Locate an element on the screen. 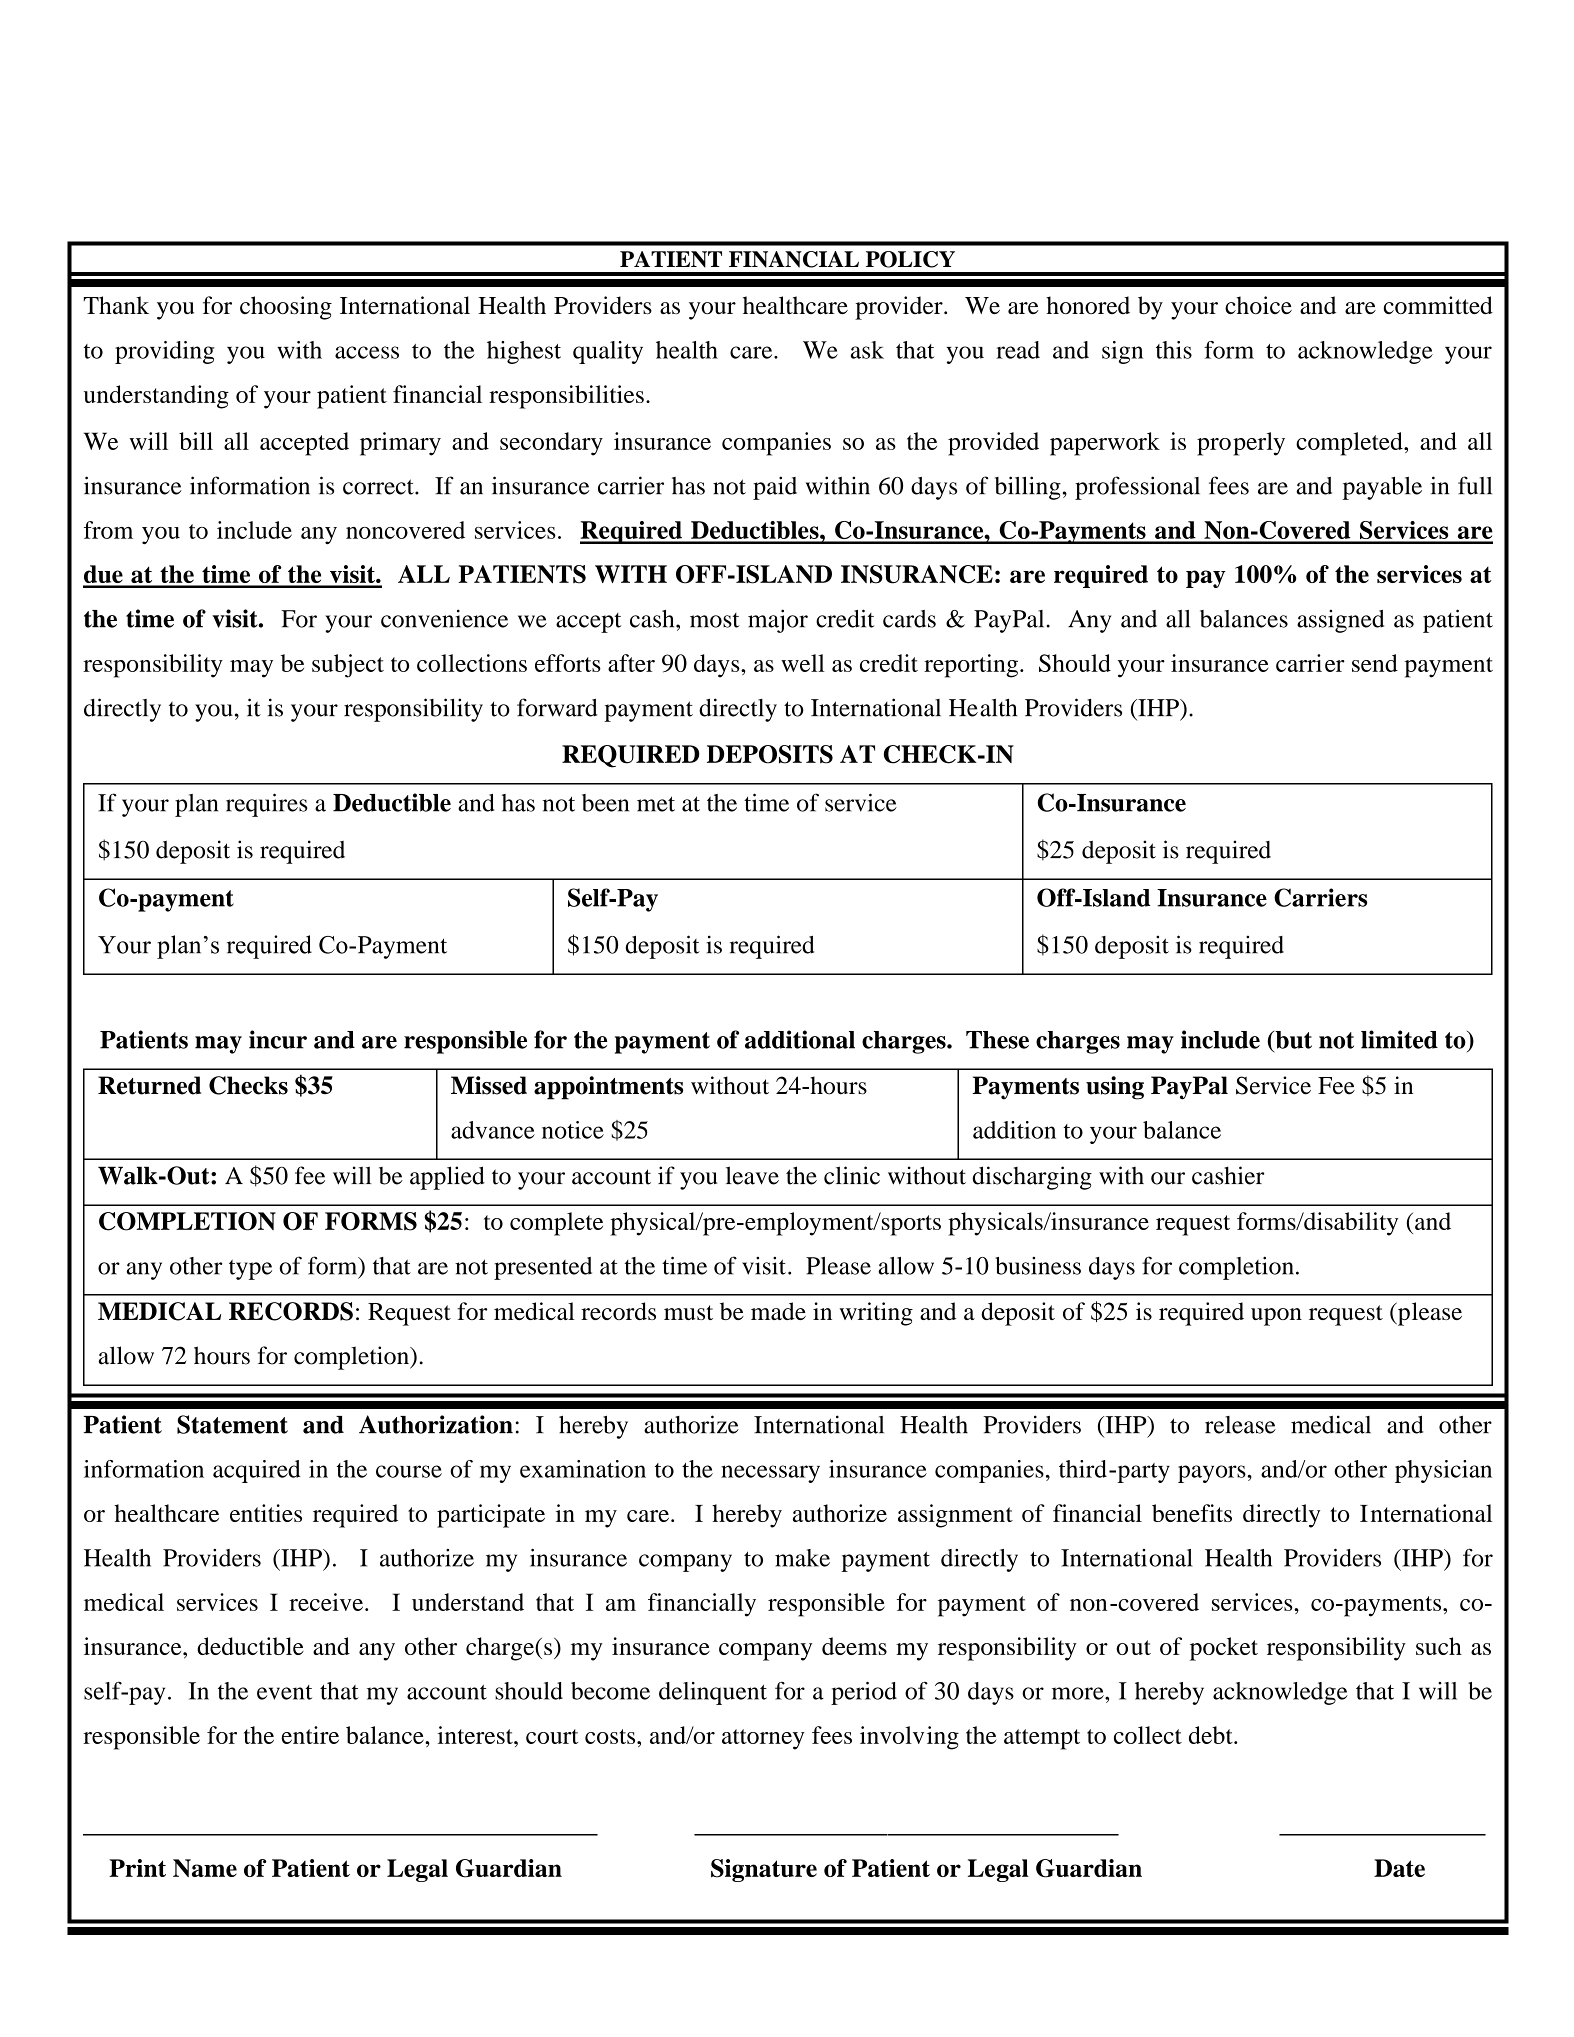  Statement is located at coordinates (232, 1424).
